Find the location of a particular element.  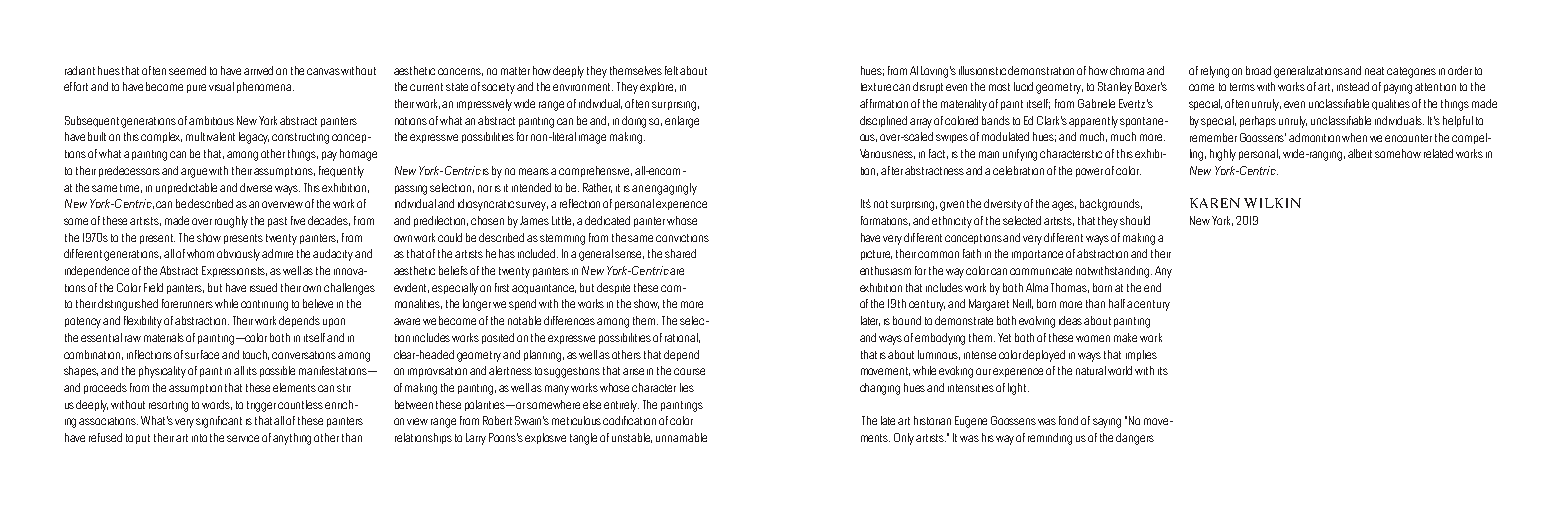

dangers is located at coordinates (1135, 439).
